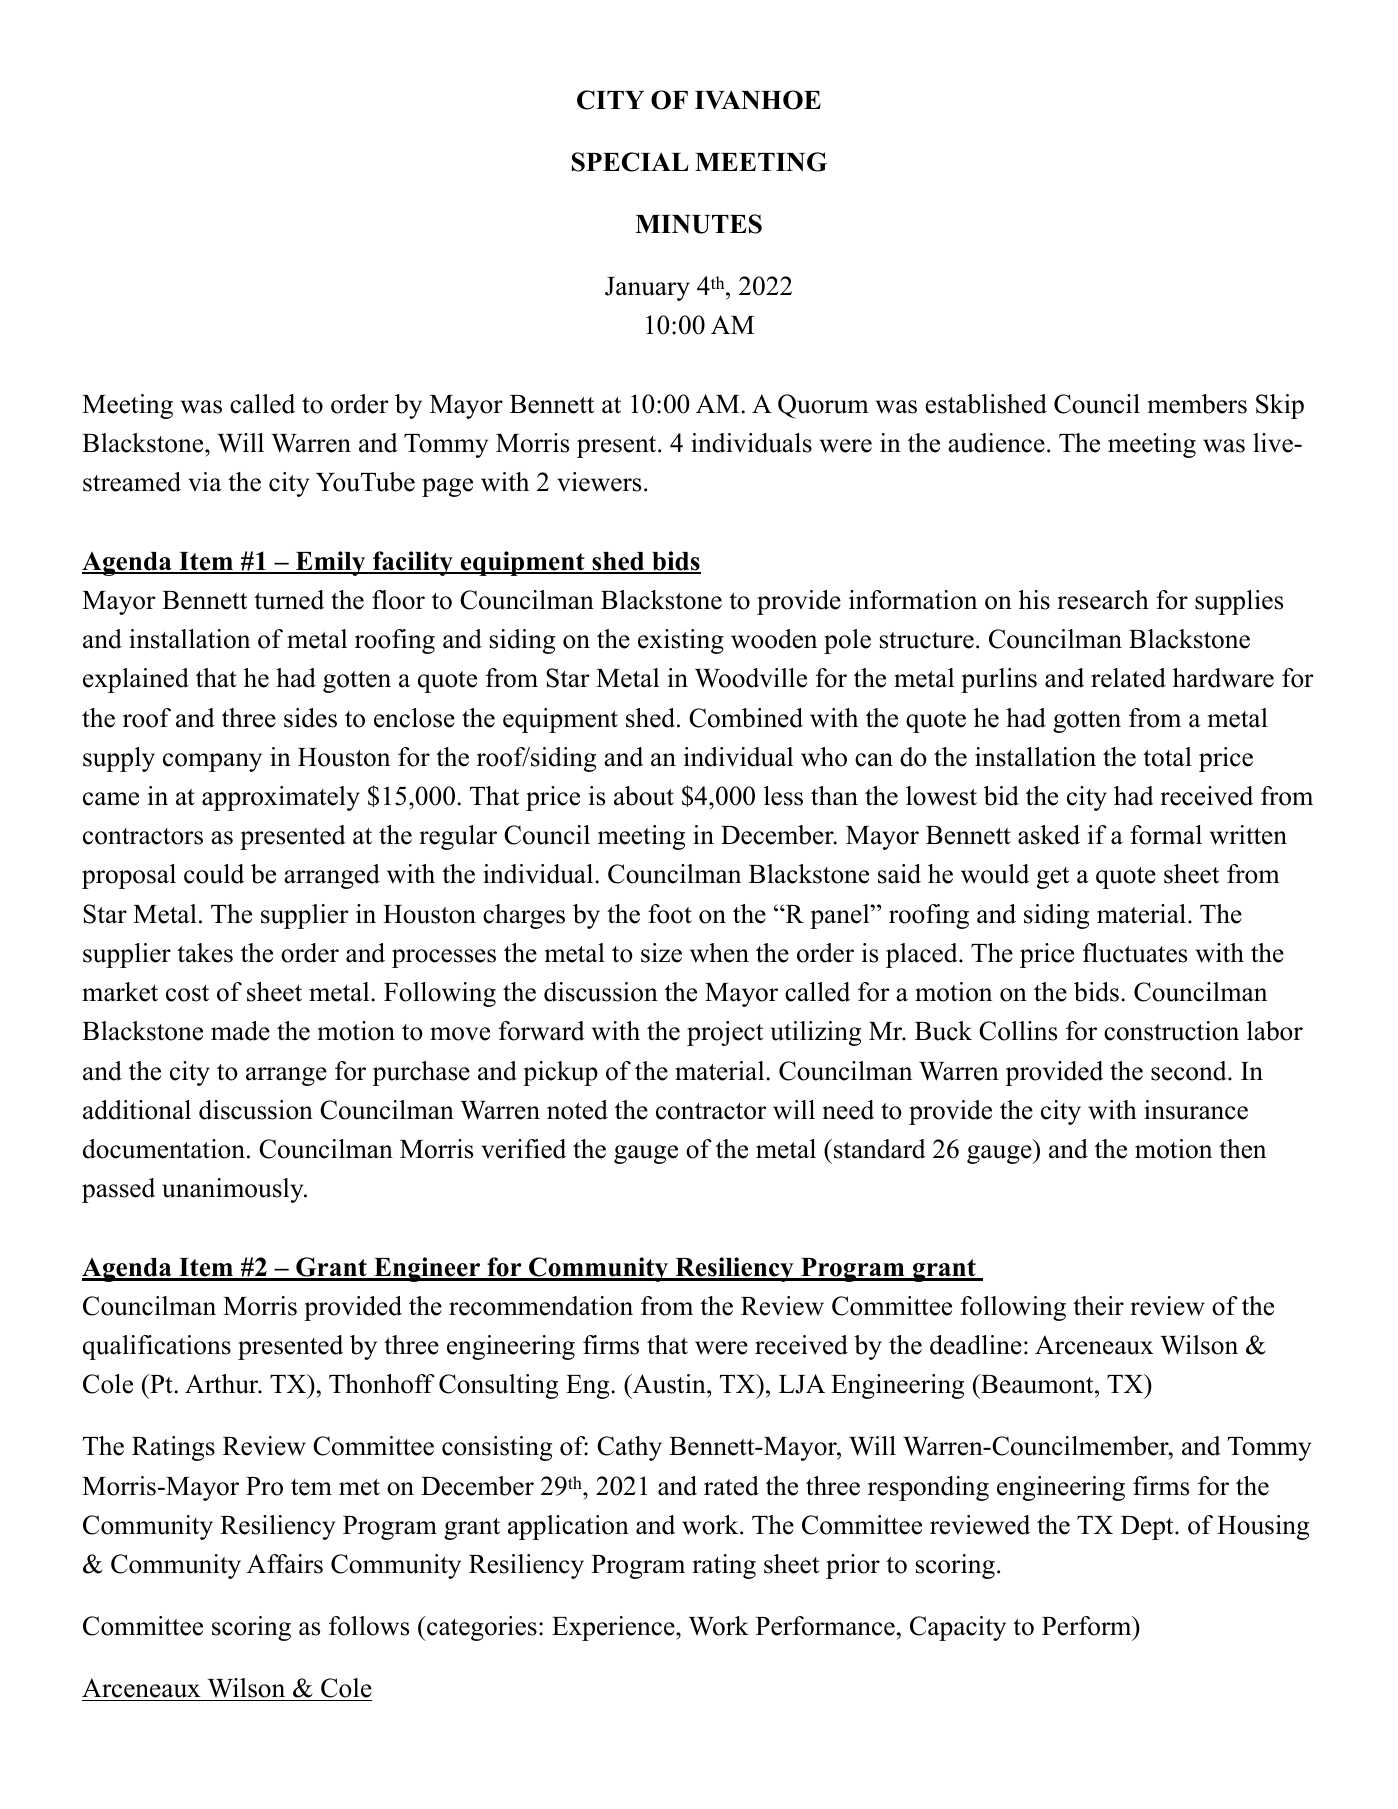  I want to click on IVANHOE, so click(758, 100).
